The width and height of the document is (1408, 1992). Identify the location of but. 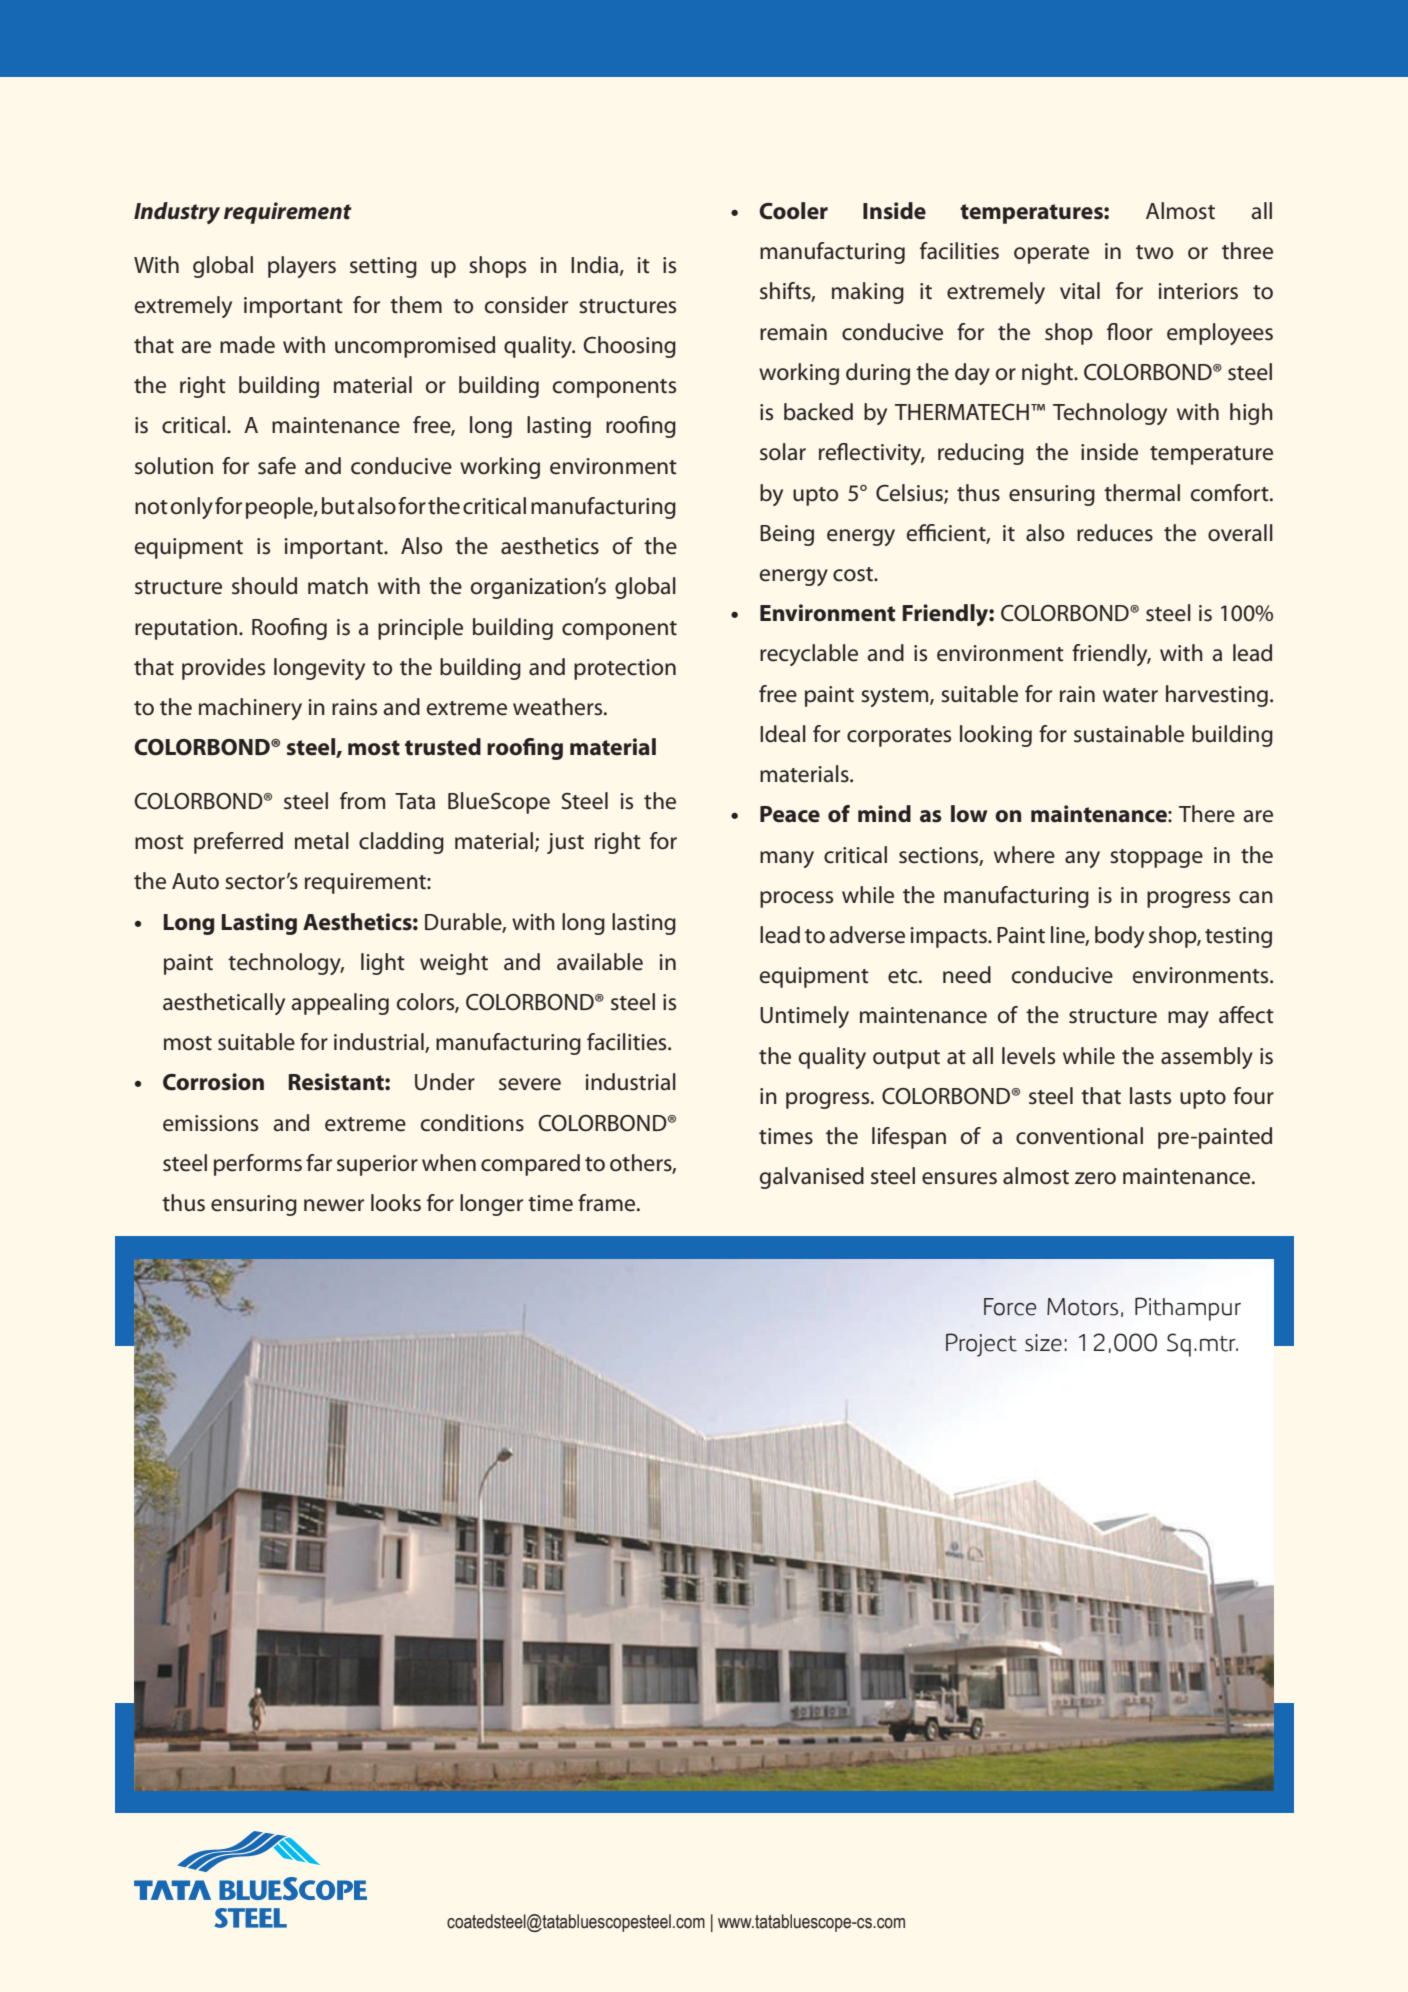
(338, 506).
